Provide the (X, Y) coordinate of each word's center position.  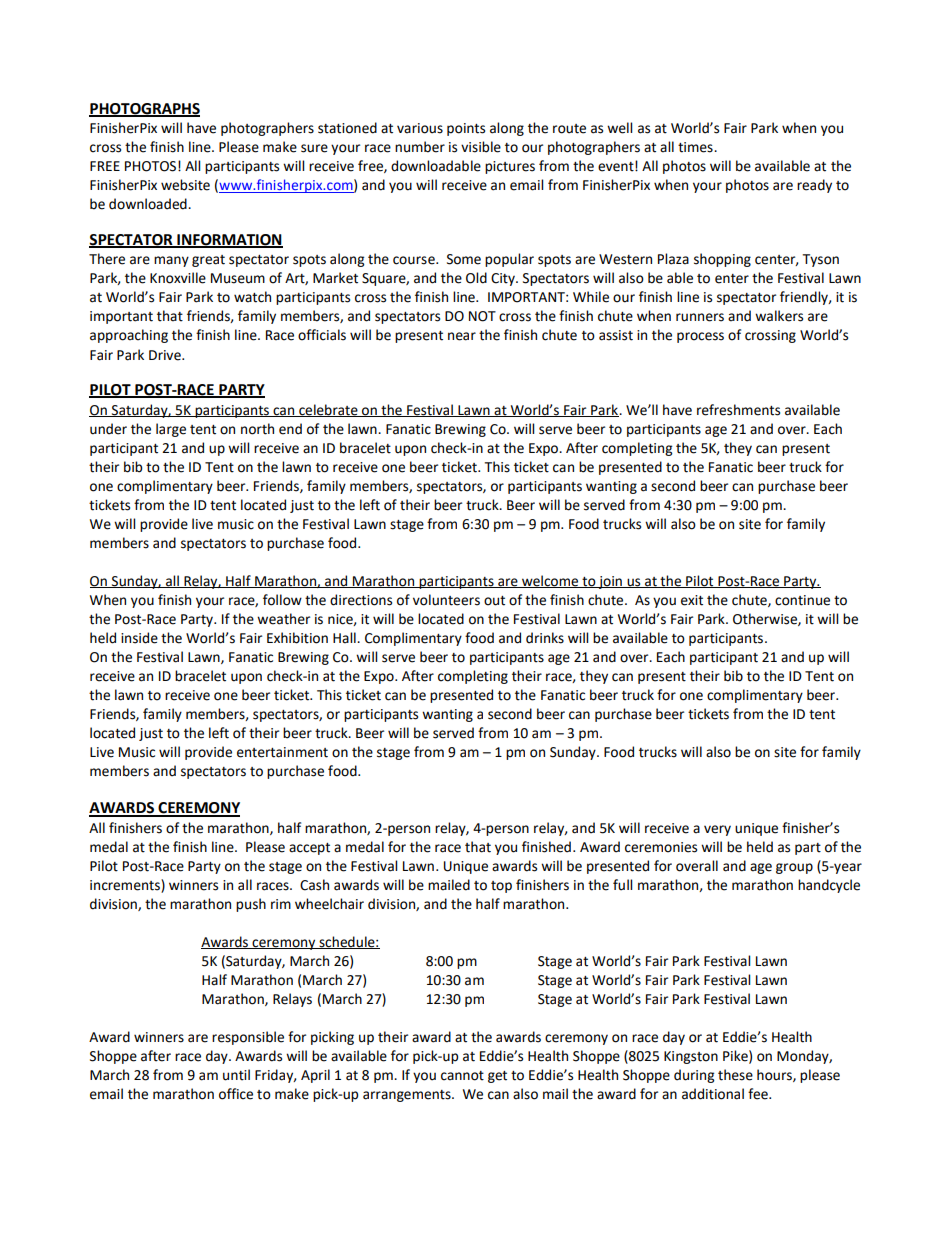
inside (139, 638)
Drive (166, 355)
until (236, 1075)
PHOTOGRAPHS (144, 109)
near (462, 336)
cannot (462, 1076)
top (501, 887)
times (696, 147)
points (466, 129)
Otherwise (766, 619)
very (717, 830)
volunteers (446, 600)
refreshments (738, 410)
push (251, 905)
